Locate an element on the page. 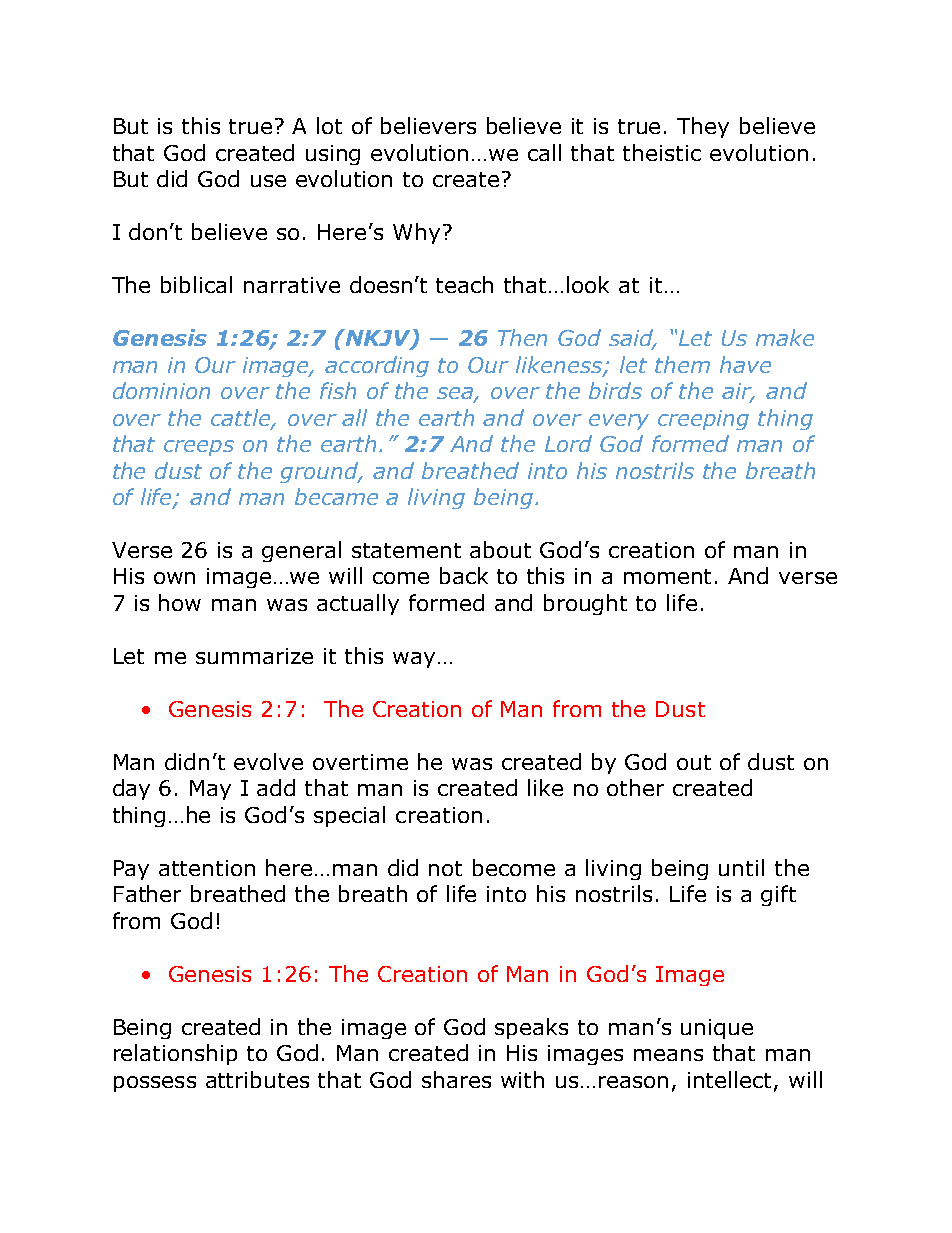 The image size is (952, 1233). back is located at coordinates (464, 575).
